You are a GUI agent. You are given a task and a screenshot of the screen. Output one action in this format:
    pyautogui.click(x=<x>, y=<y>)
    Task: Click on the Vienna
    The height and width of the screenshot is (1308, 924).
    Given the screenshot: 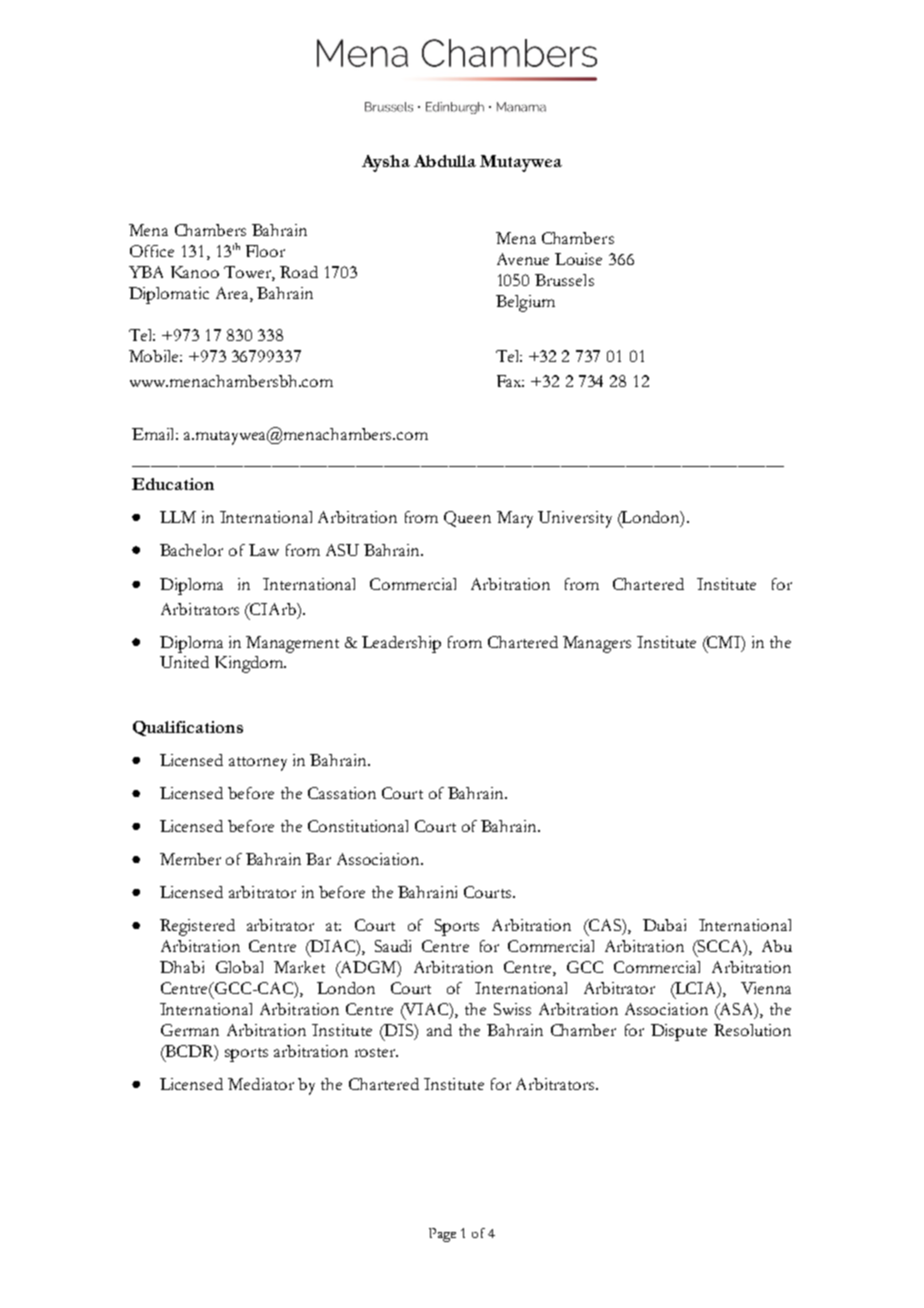 What is the action you would take?
    pyautogui.click(x=766, y=988)
